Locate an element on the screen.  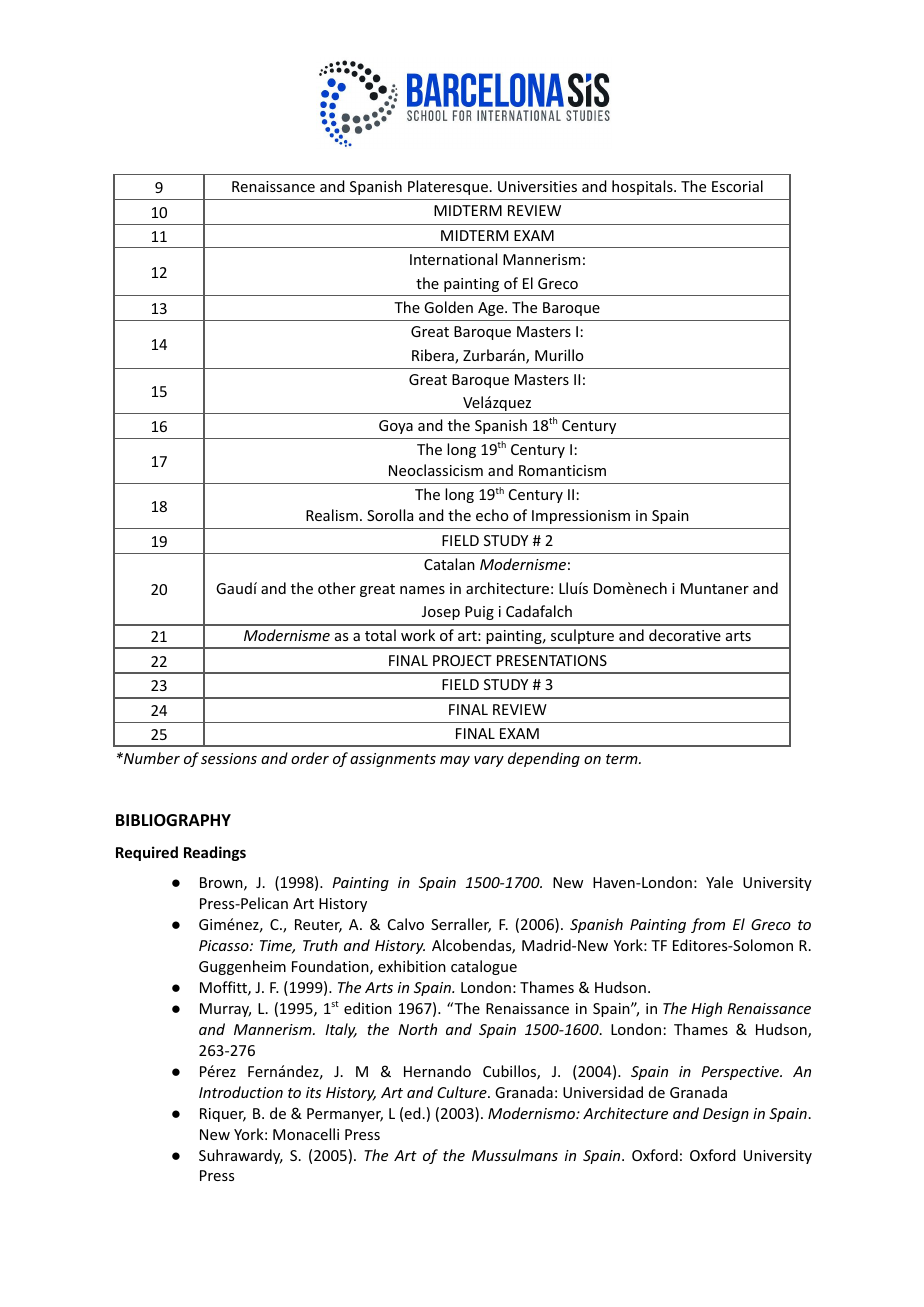
Neoclassicism is located at coordinates (436, 470).
